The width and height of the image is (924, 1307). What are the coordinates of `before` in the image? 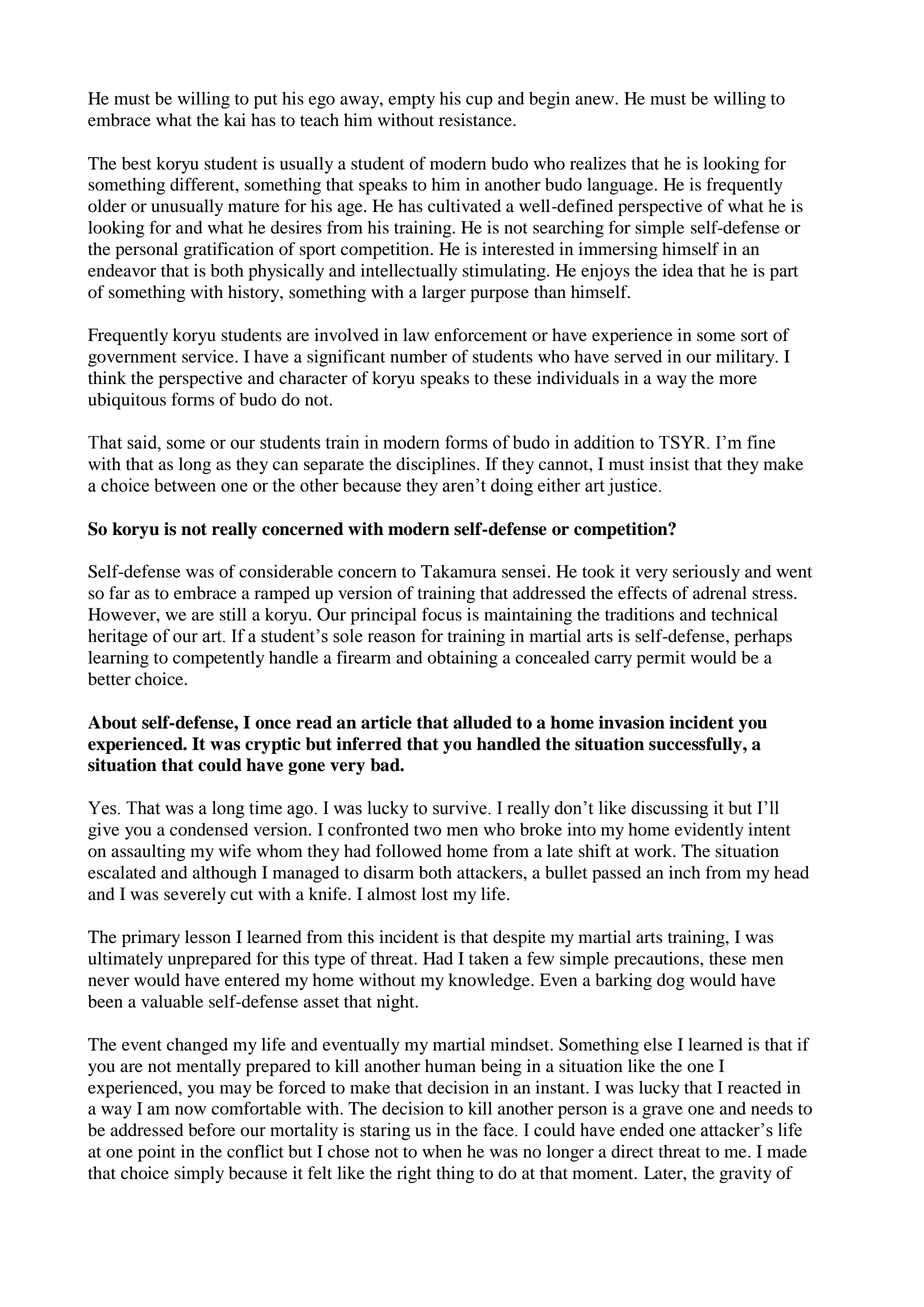 It's located at (211, 1130).
